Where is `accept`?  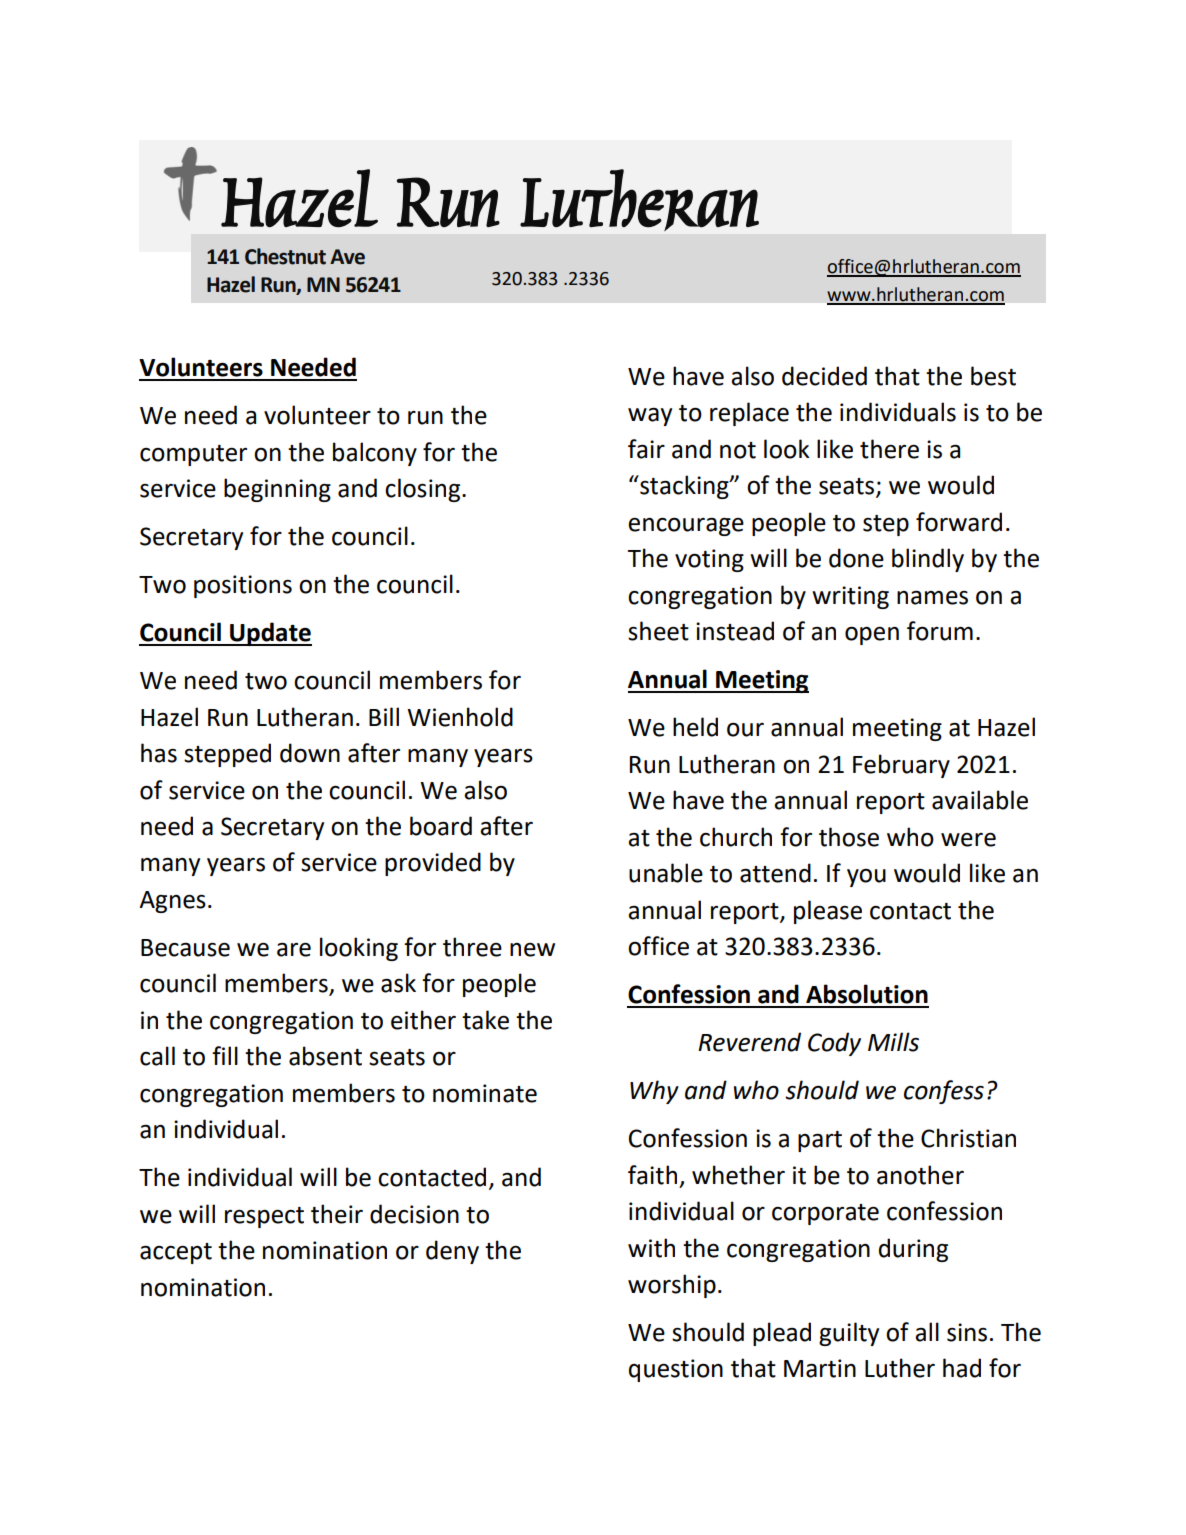 accept is located at coordinates (176, 1253).
